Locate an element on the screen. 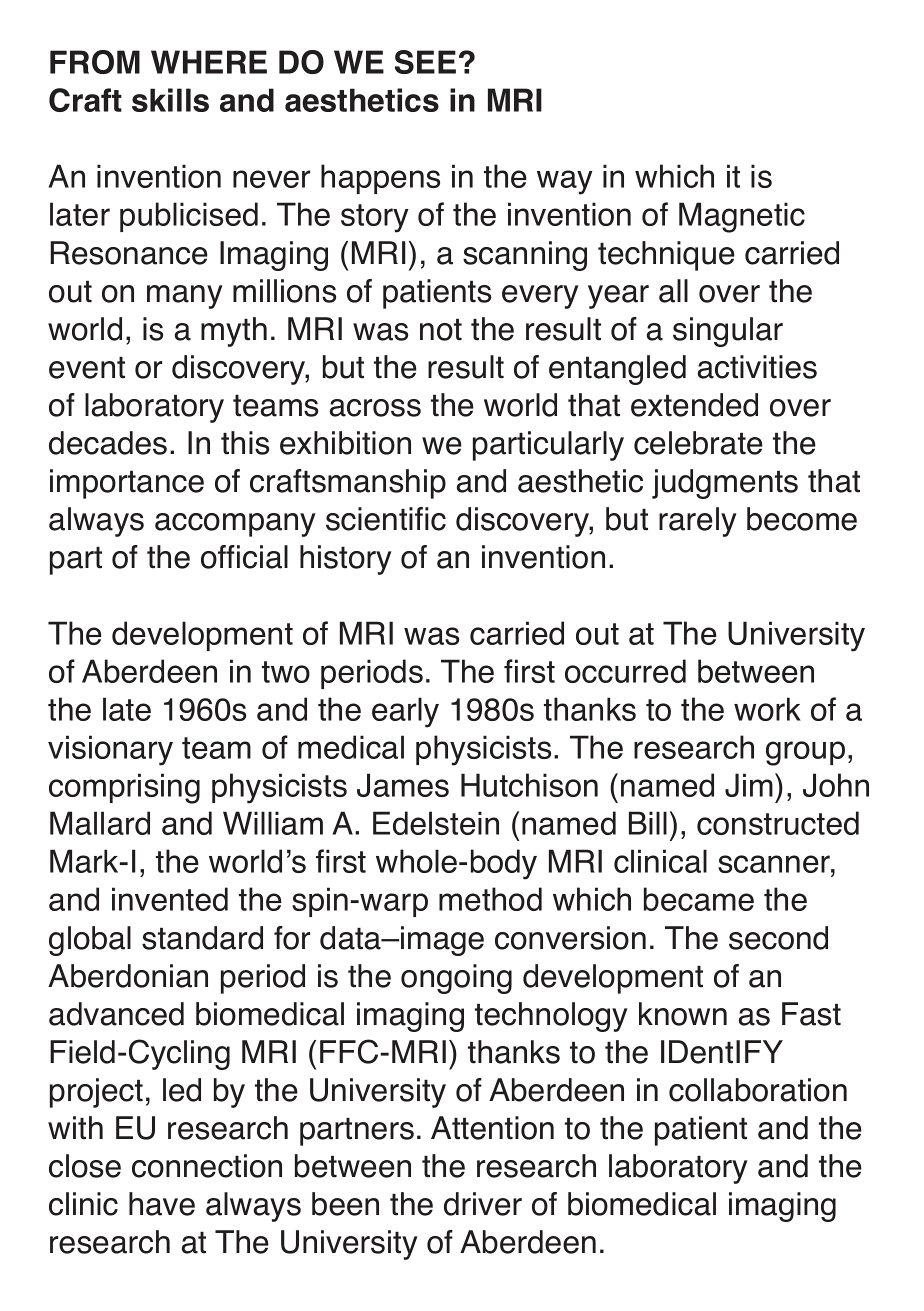 This screenshot has width=924, height=1311. judgments is located at coordinates (725, 484).
